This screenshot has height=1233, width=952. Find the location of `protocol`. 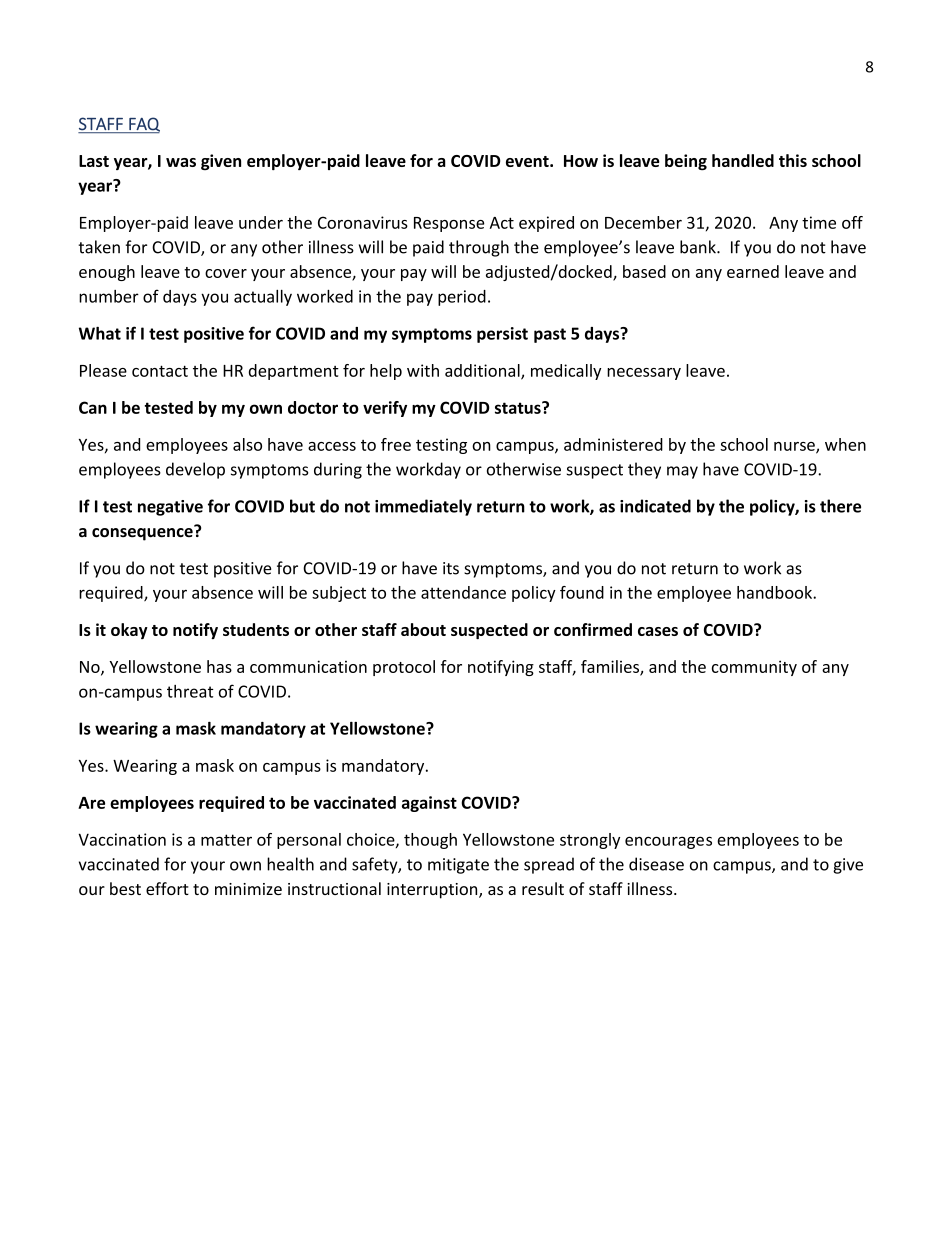

protocol is located at coordinates (404, 668).
